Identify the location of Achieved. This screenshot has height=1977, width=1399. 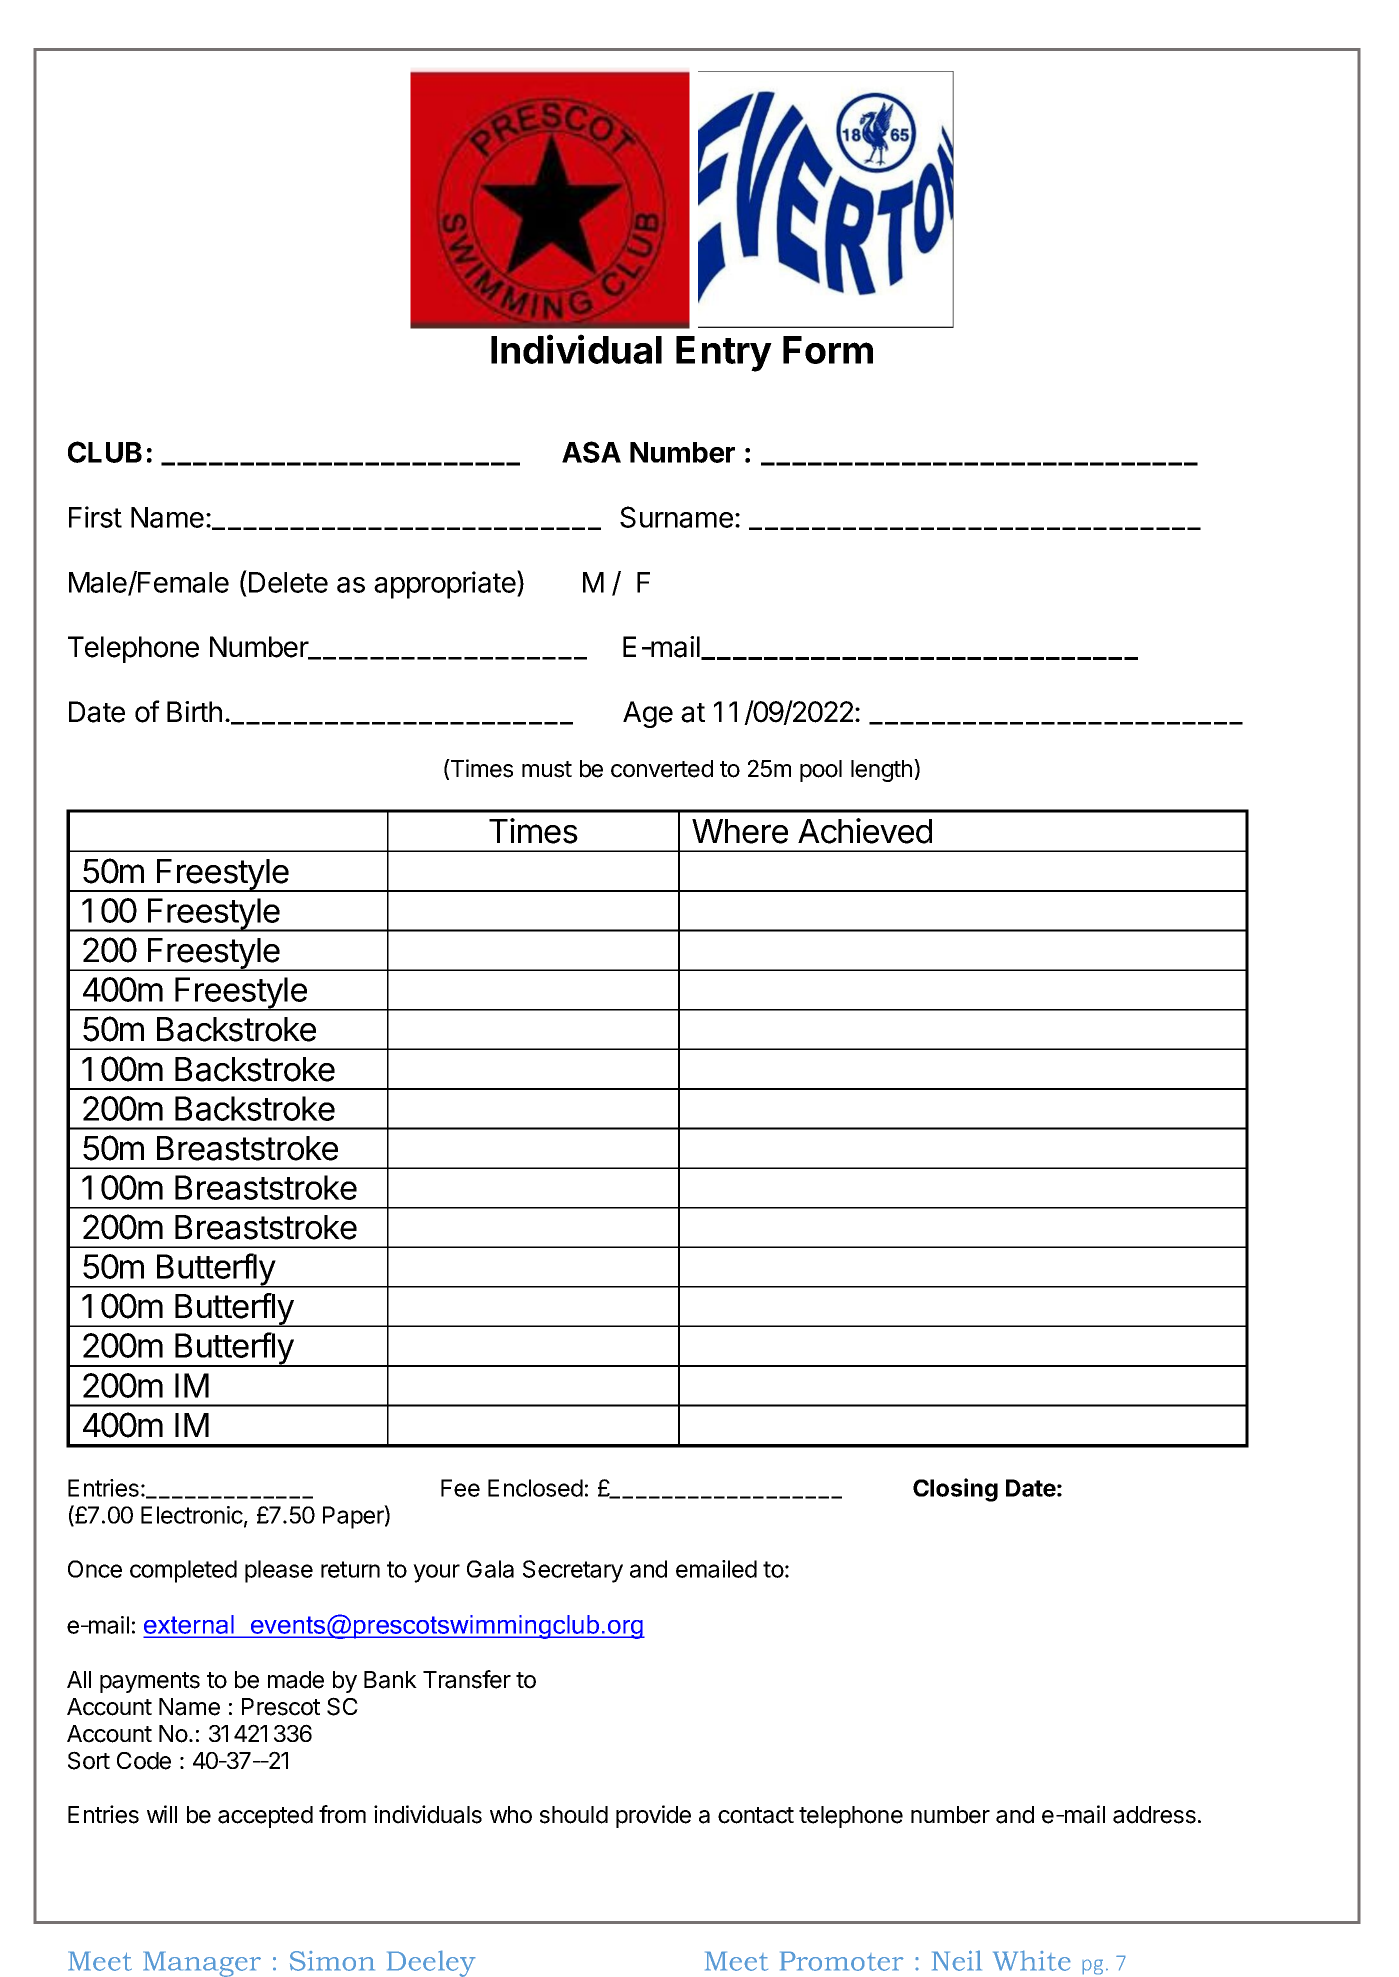
(865, 831).
